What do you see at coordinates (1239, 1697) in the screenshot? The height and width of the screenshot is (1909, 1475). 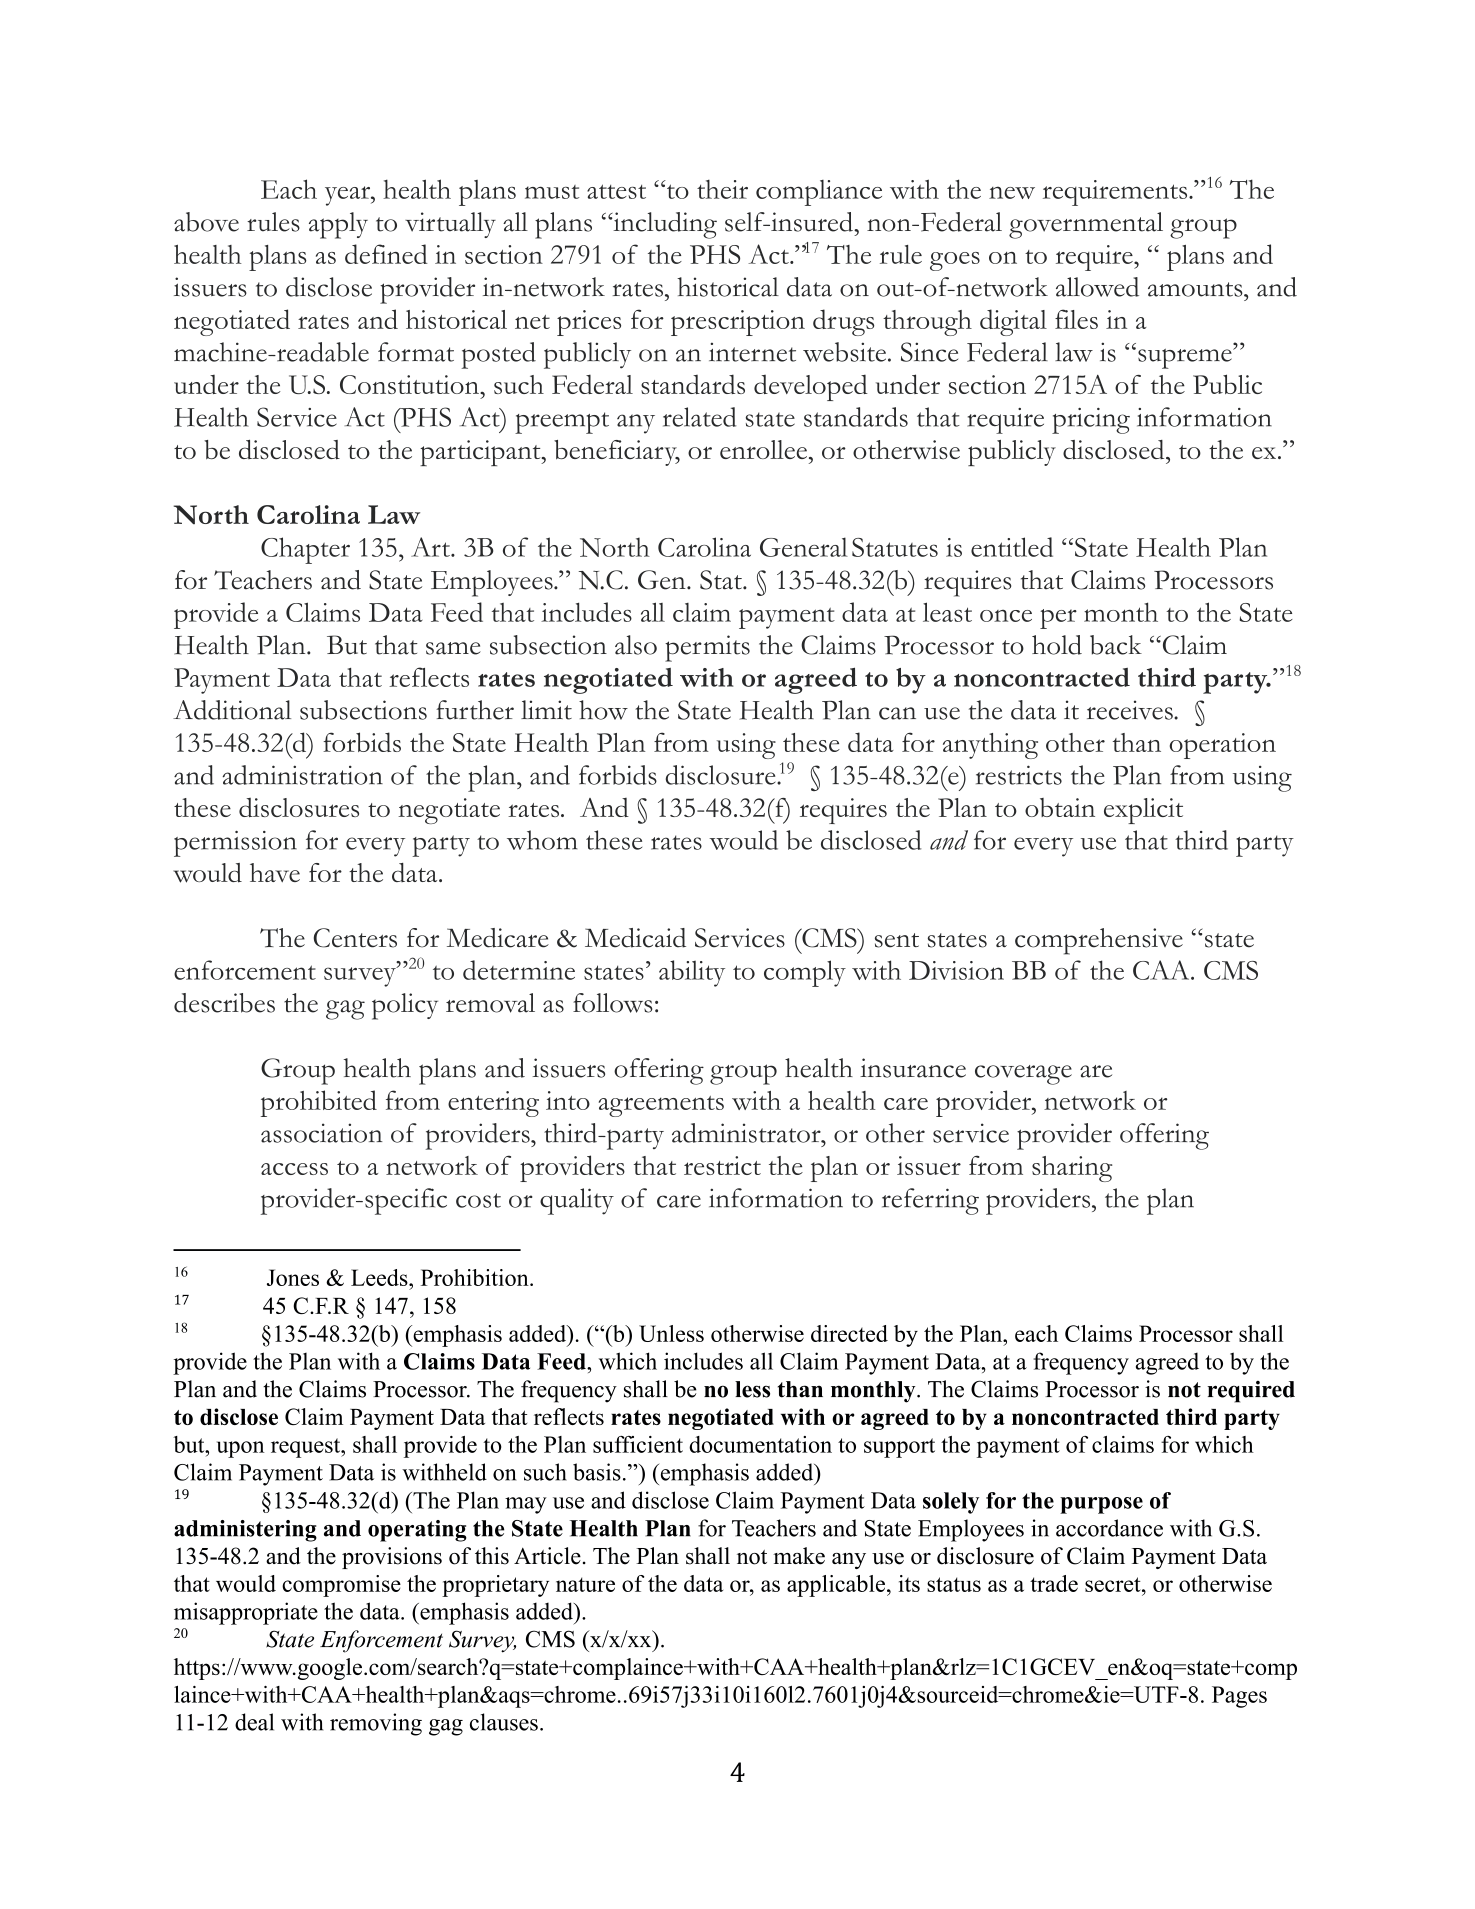 I see `Pages` at bounding box center [1239, 1697].
